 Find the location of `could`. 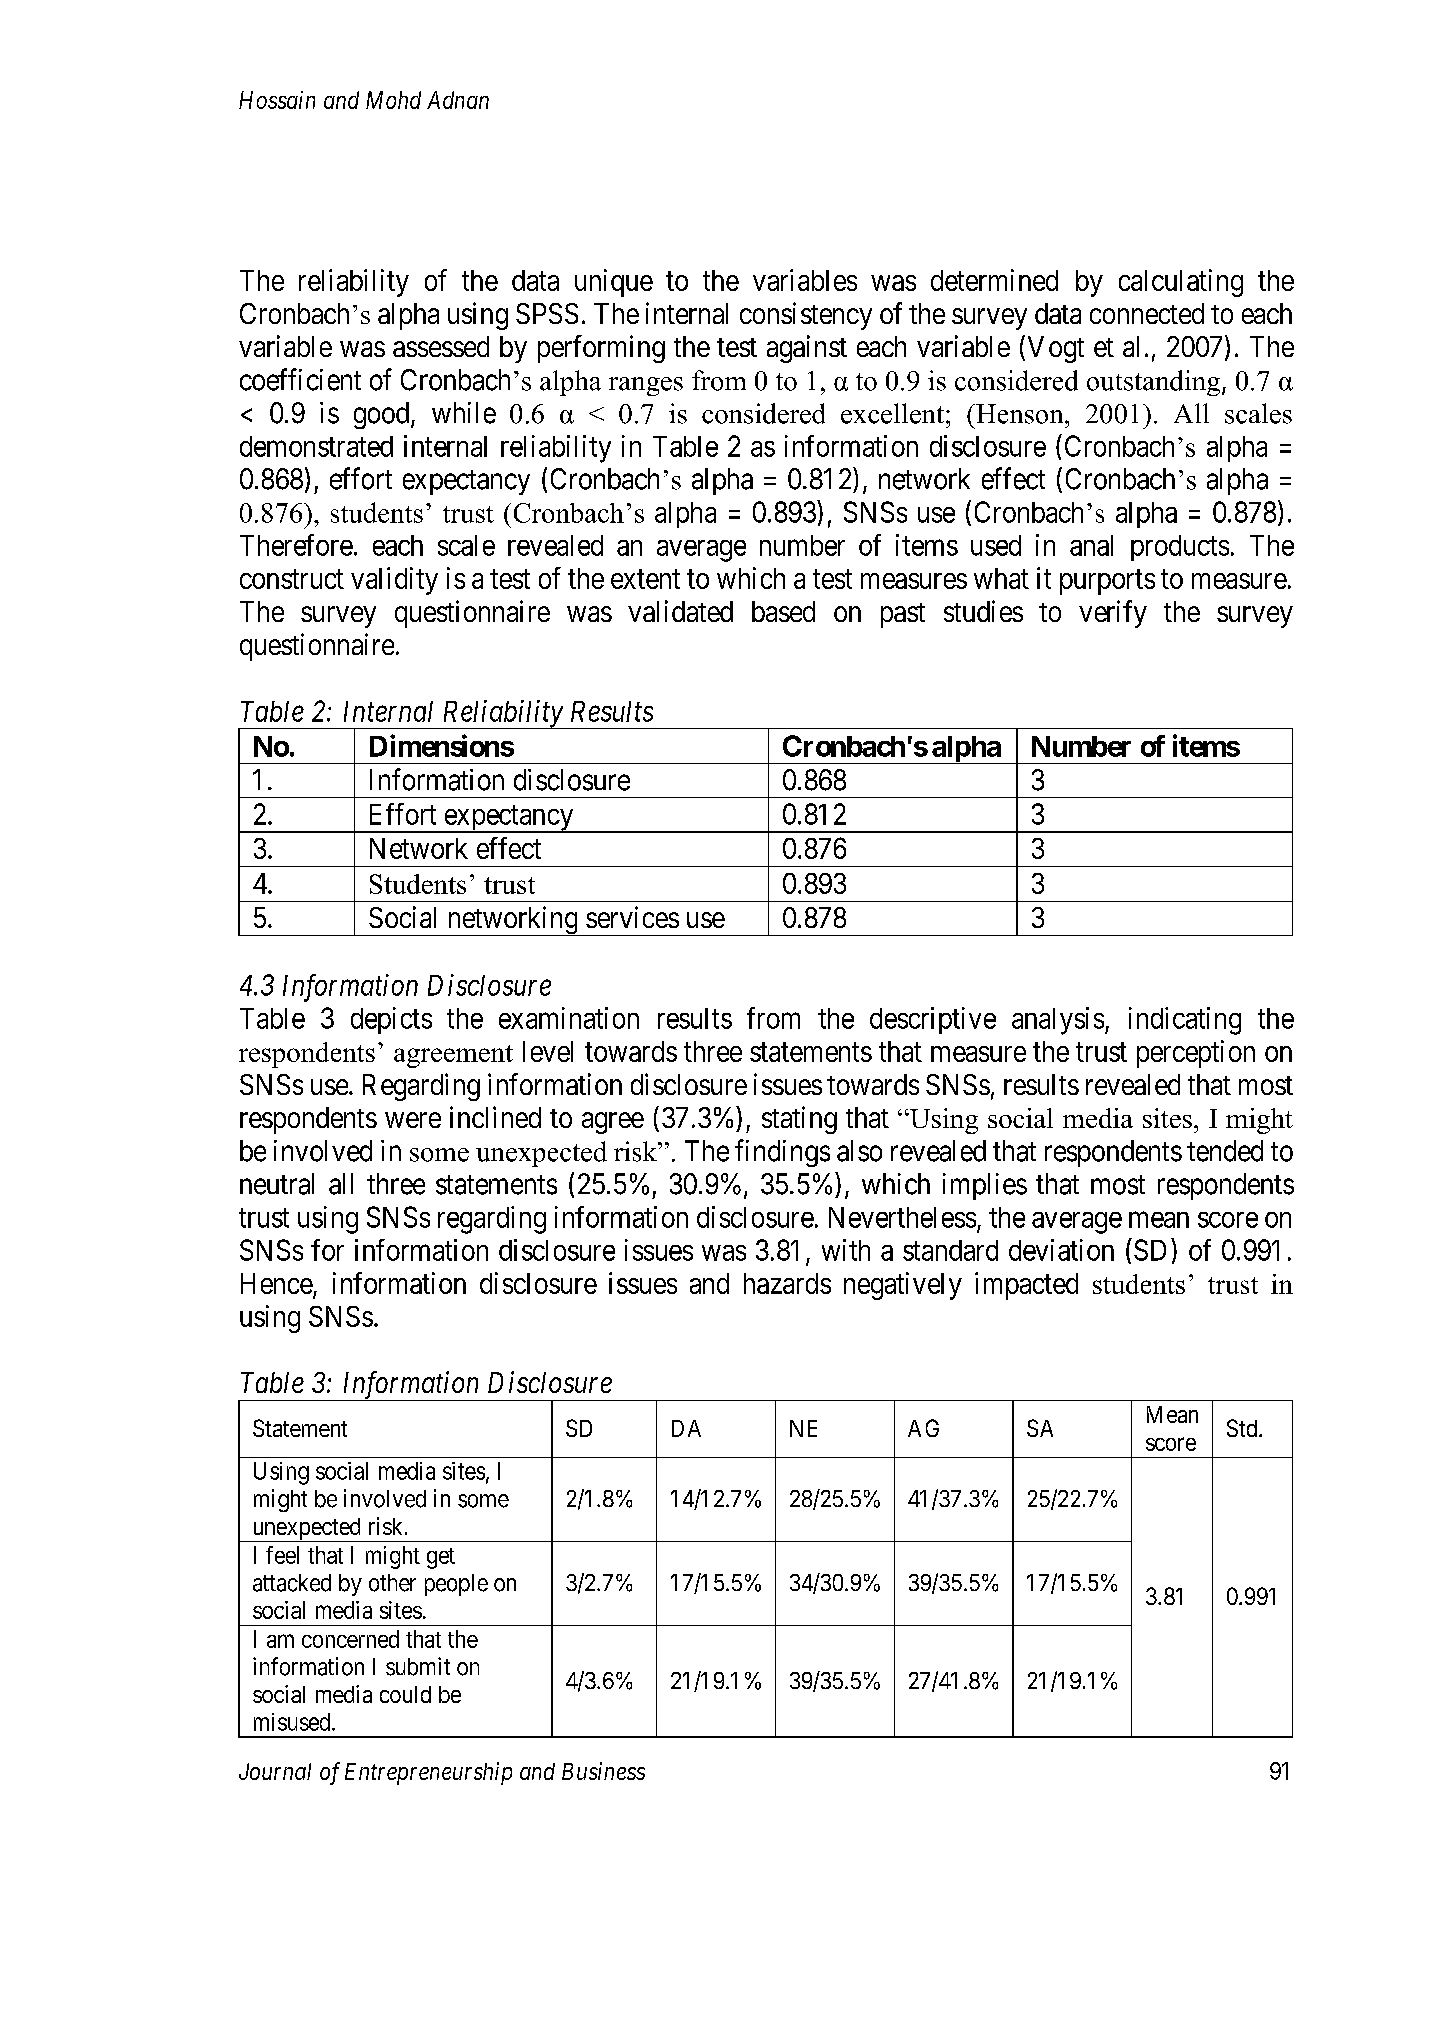

could is located at coordinates (405, 1694).
